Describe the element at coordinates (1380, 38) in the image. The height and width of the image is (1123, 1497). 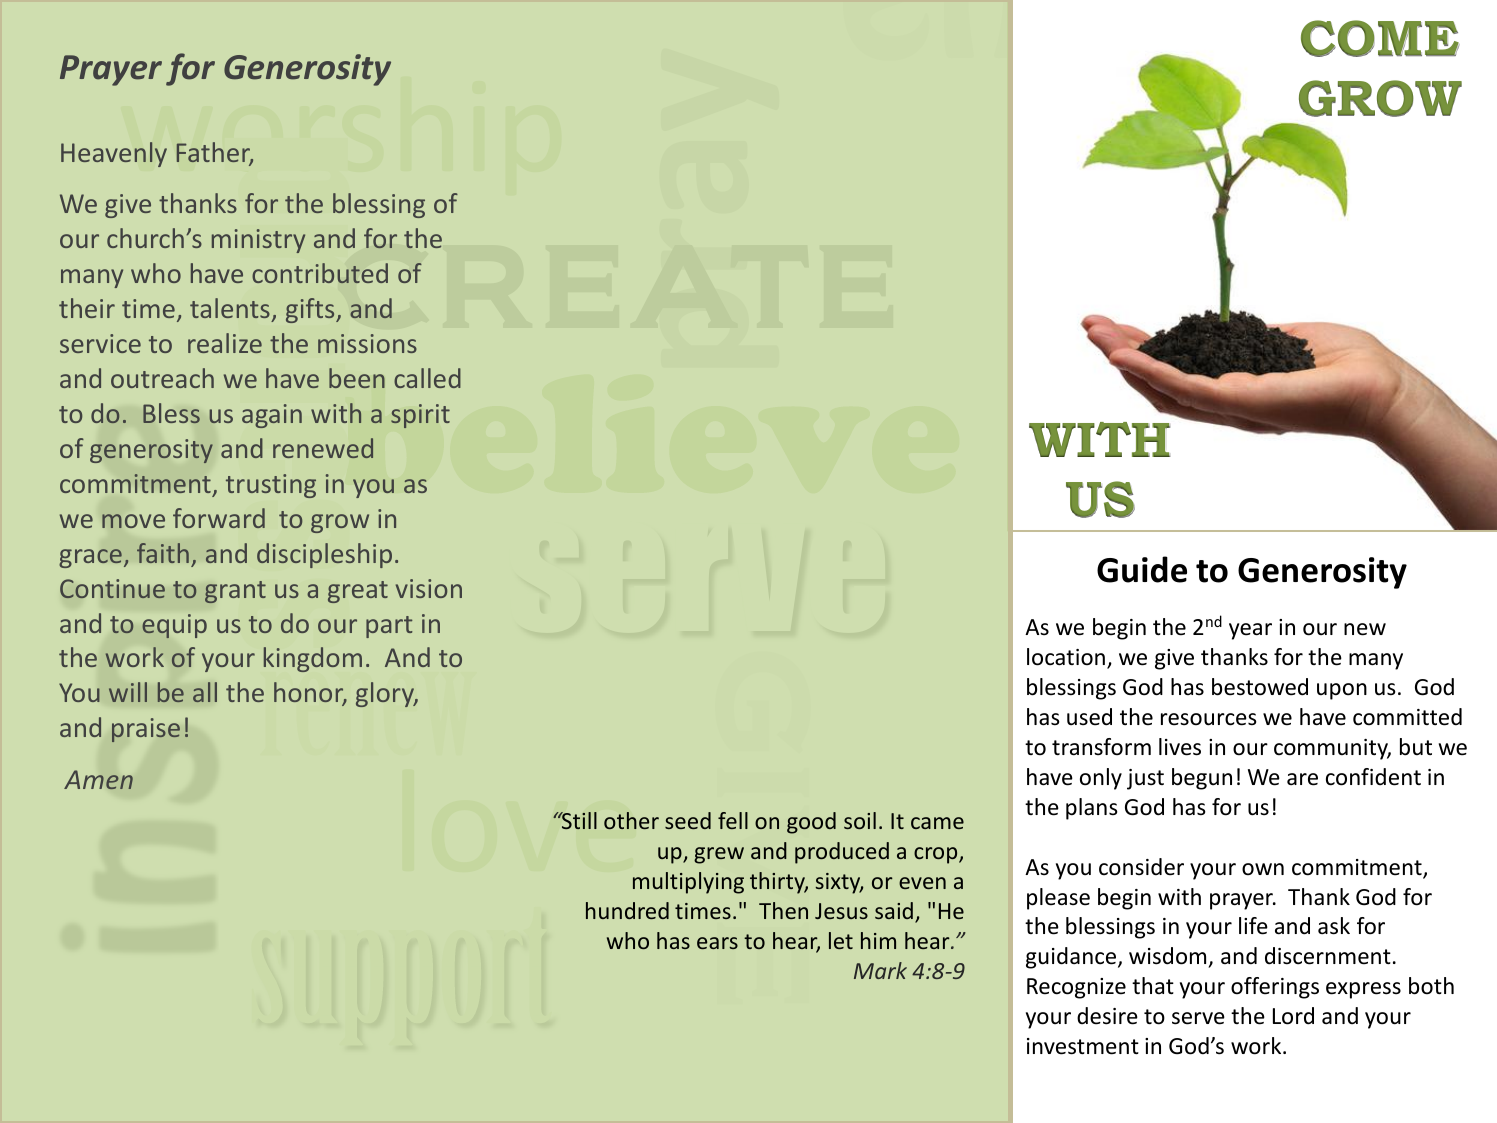
I see `COME` at that location.
